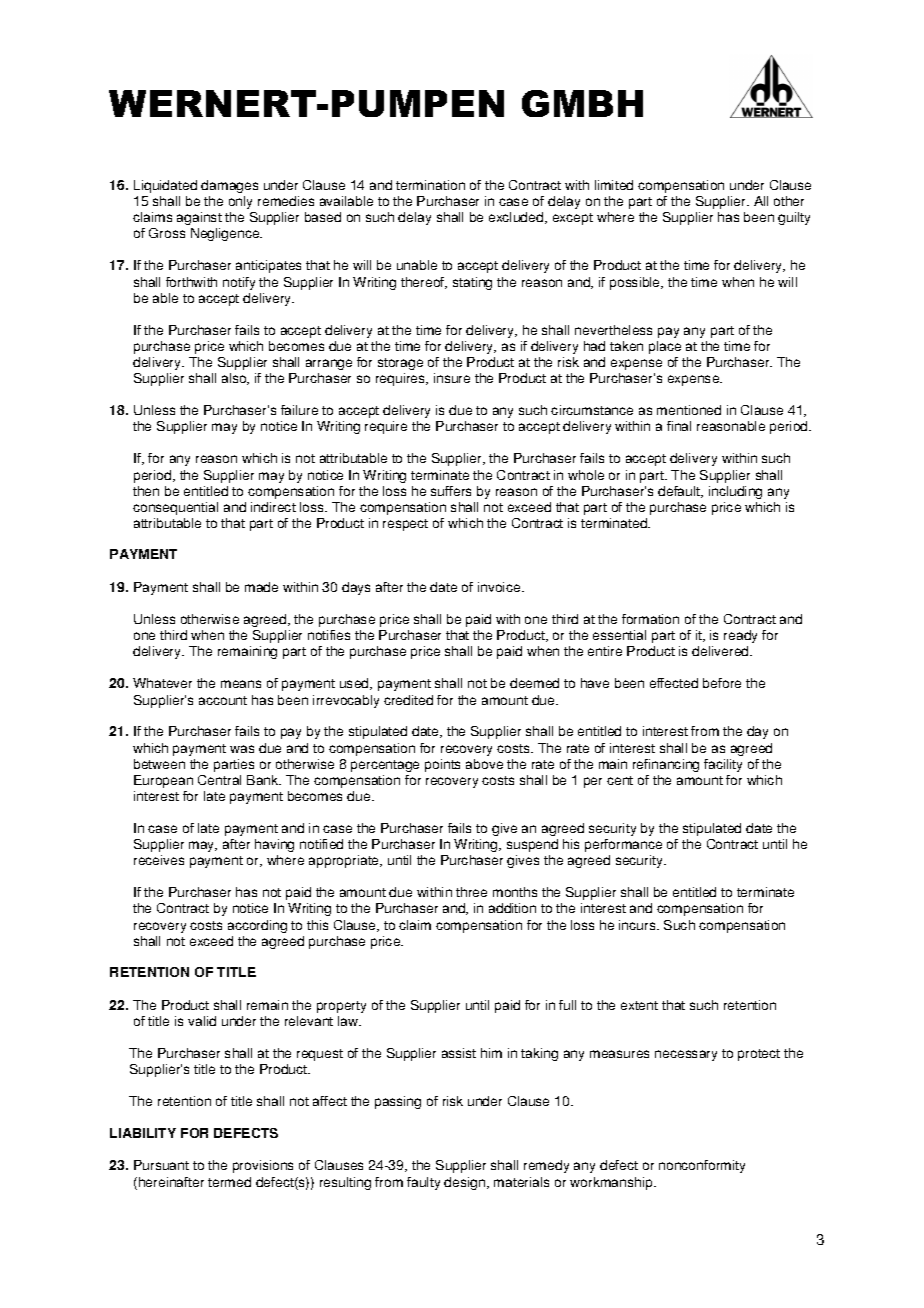  Describe the element at coordinates (466, 1183) in the screenshot. I see `design` at that location.
